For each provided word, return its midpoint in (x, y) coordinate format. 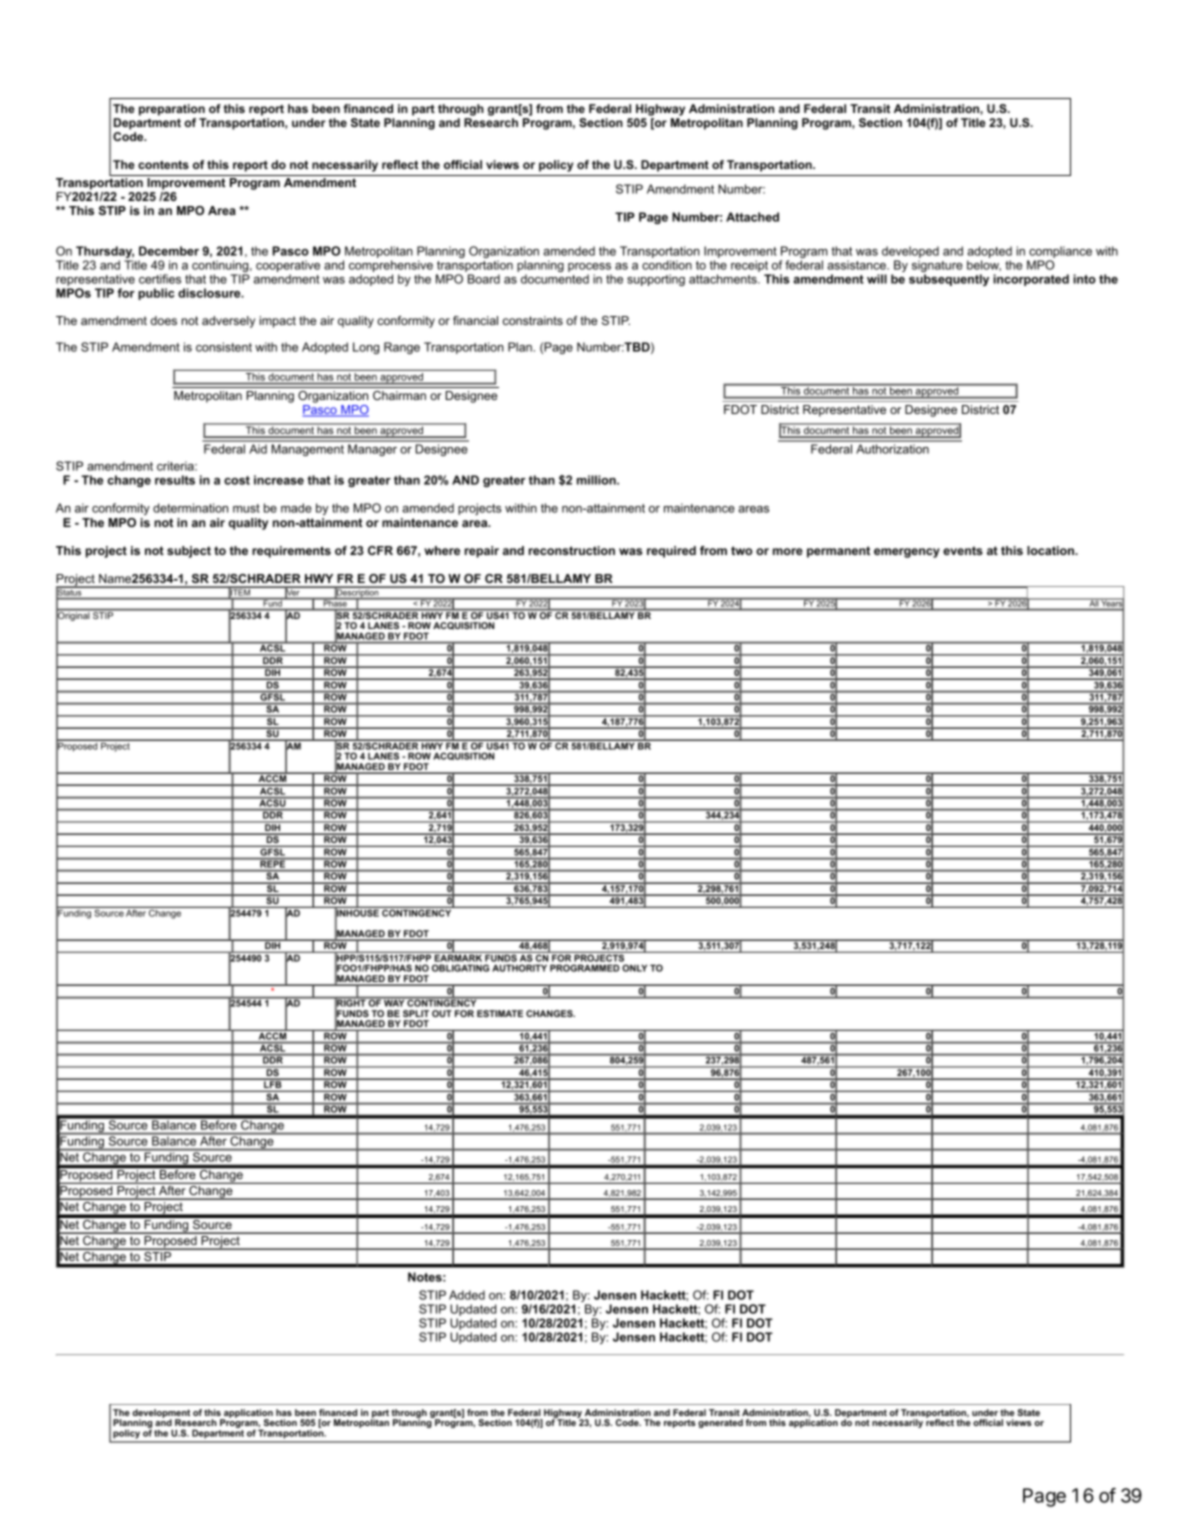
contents (163, 164)
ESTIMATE (500, 1013)
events (963, 550)
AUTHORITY (519, 968)
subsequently (949, 280)
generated (720, 1423)
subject (189, 552)
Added (467, 1295)
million (597, 480)
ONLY (634, 968)
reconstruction (572, 550)
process (590, 269)
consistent (224, 347)
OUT (442, 1013)
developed (910, 253)
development (161, 1414)
